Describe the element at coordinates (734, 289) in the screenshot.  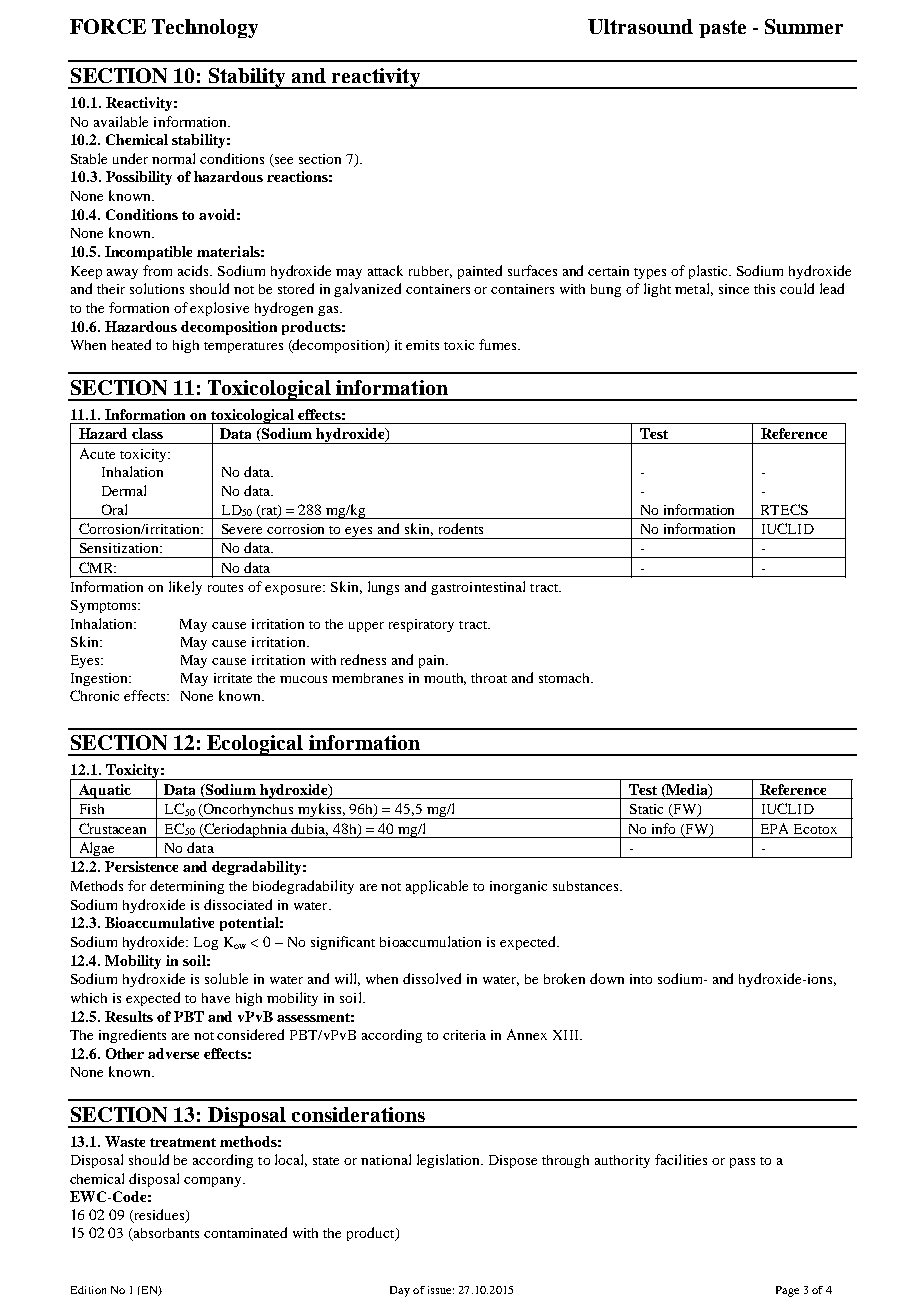
I see `since` at that location.
